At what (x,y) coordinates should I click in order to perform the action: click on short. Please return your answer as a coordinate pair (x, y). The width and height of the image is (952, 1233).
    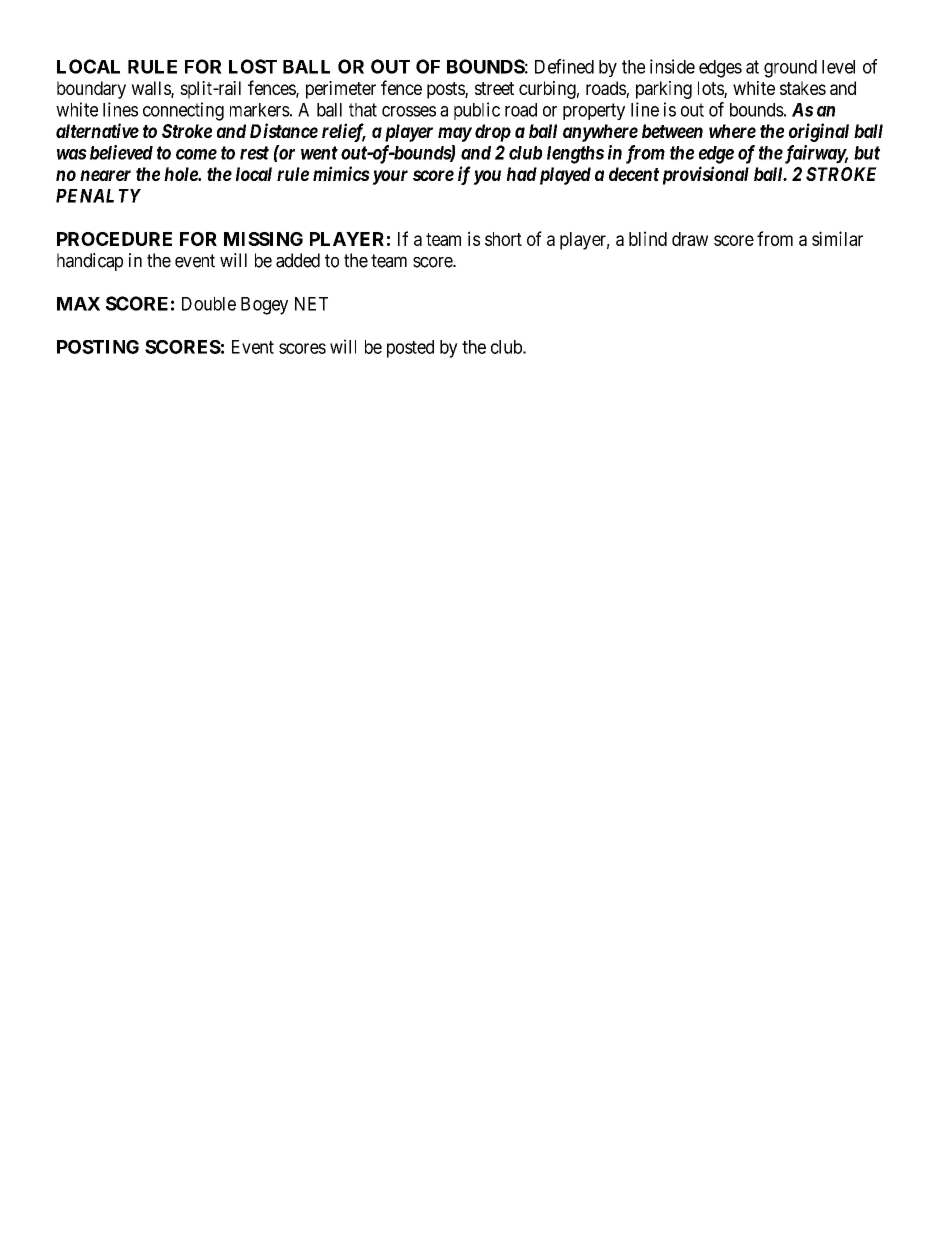
    Looking at the image, I should click on (503, 239).
